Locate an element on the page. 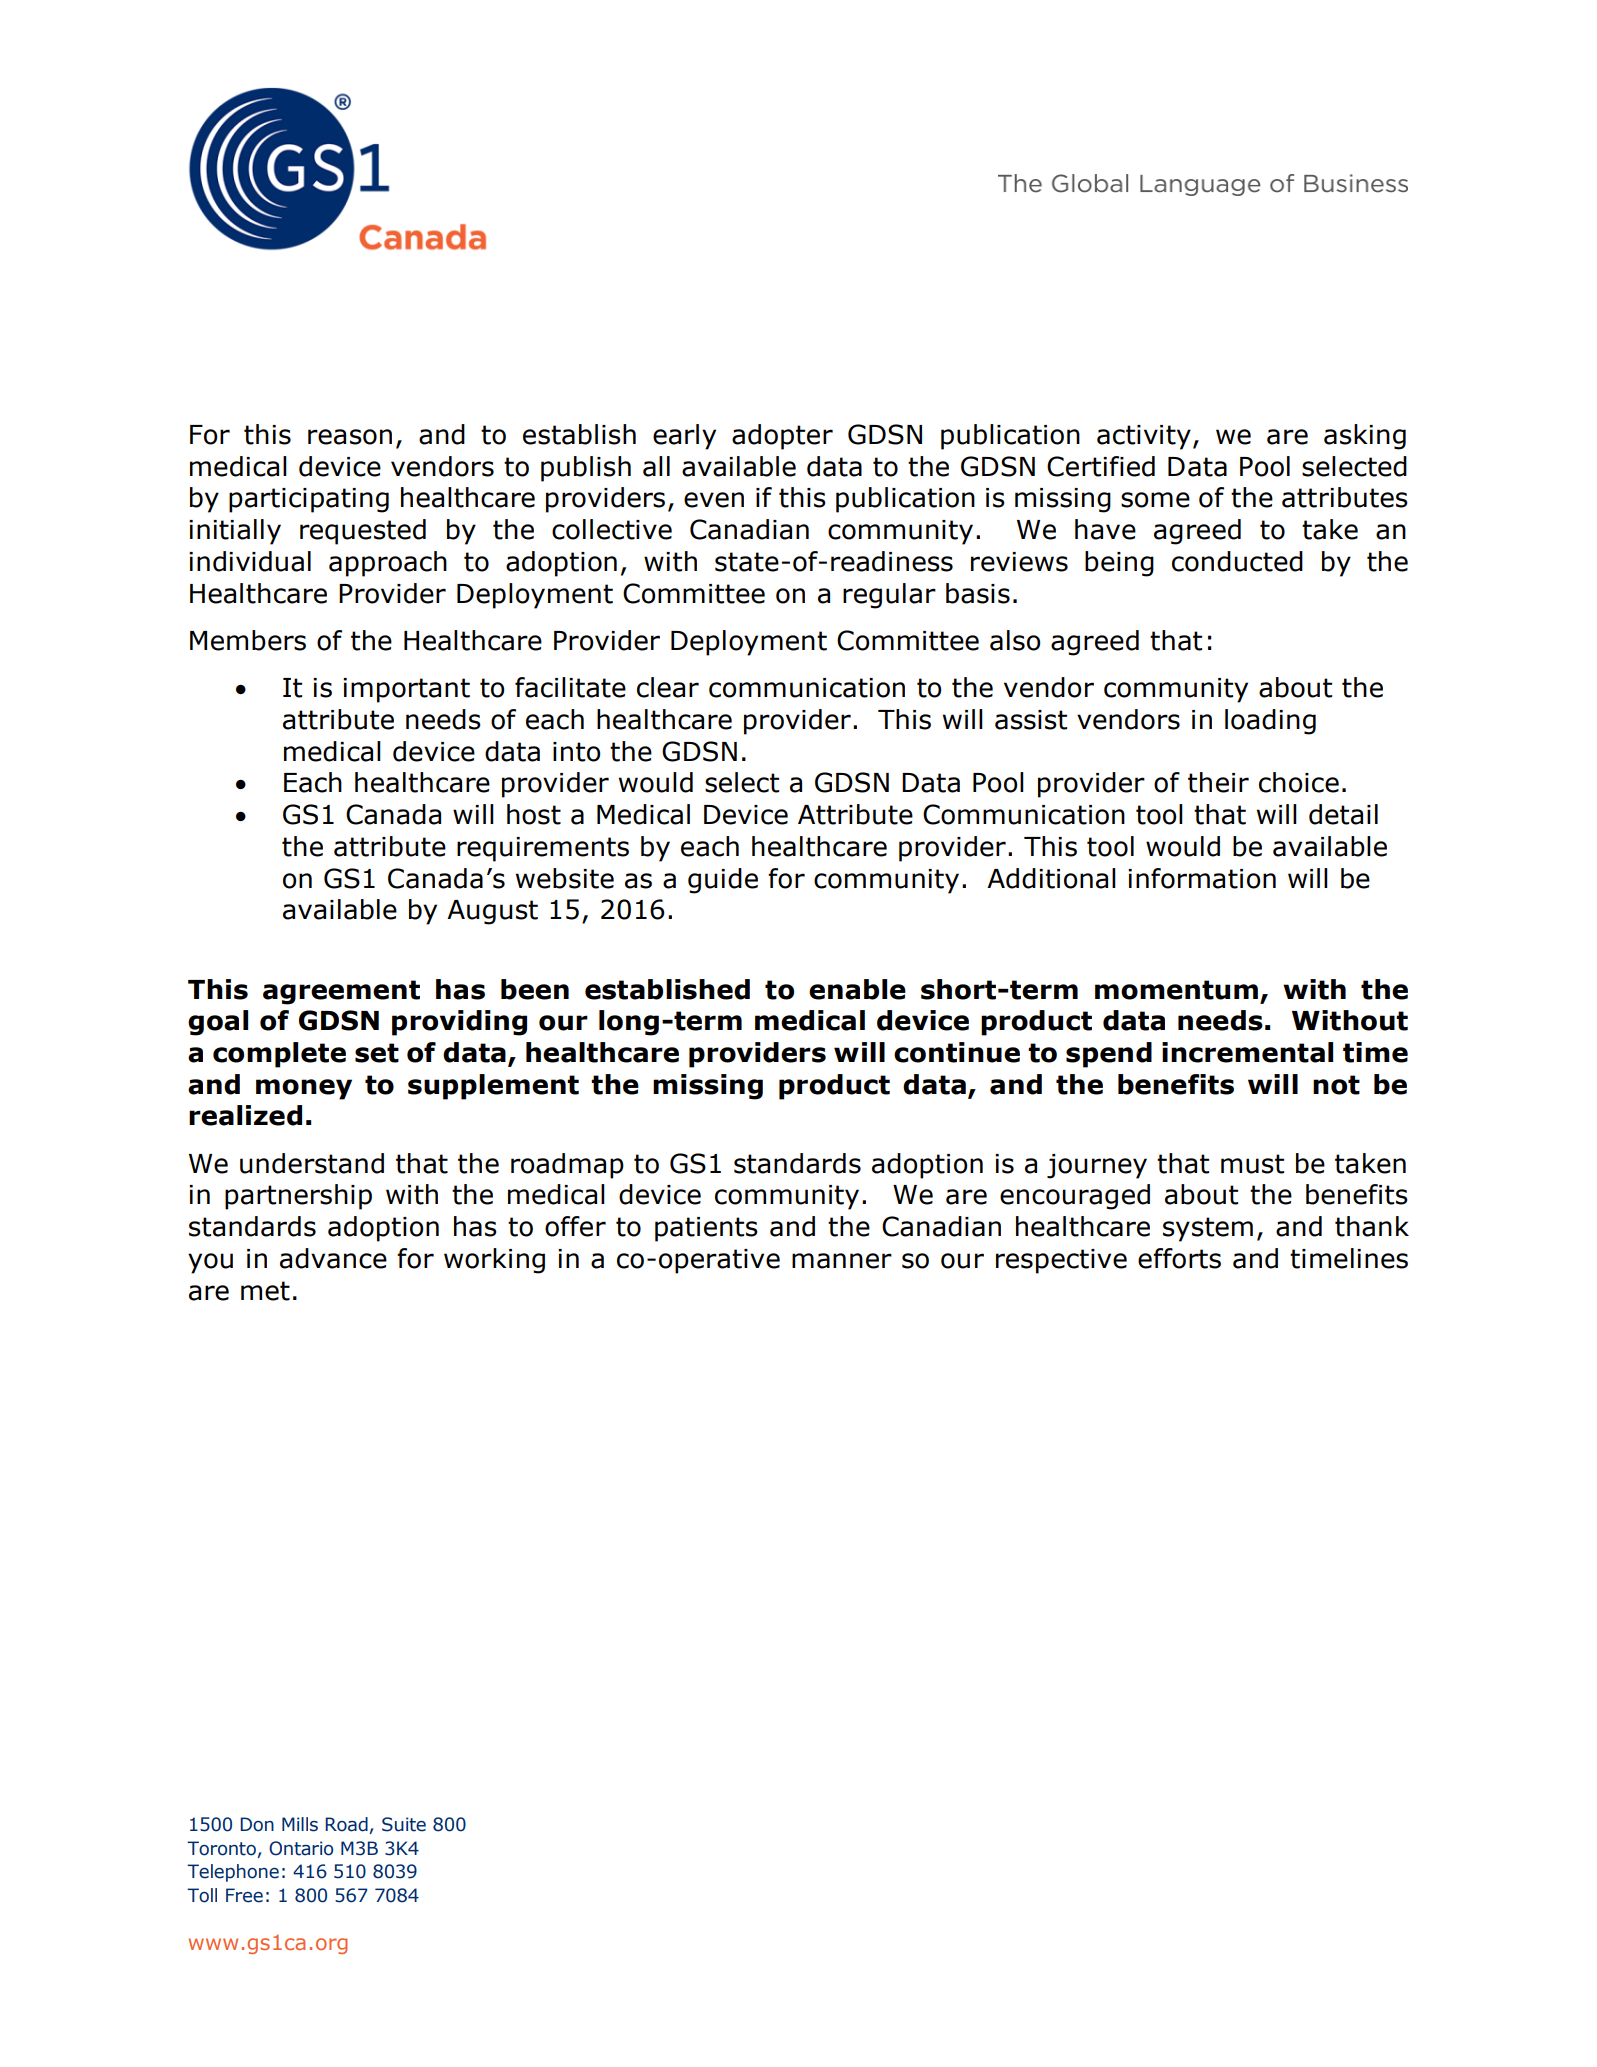 Image resolution: width=1597 pixels, height=2067 pixels. adopter is located at coordinates (782, 437).
